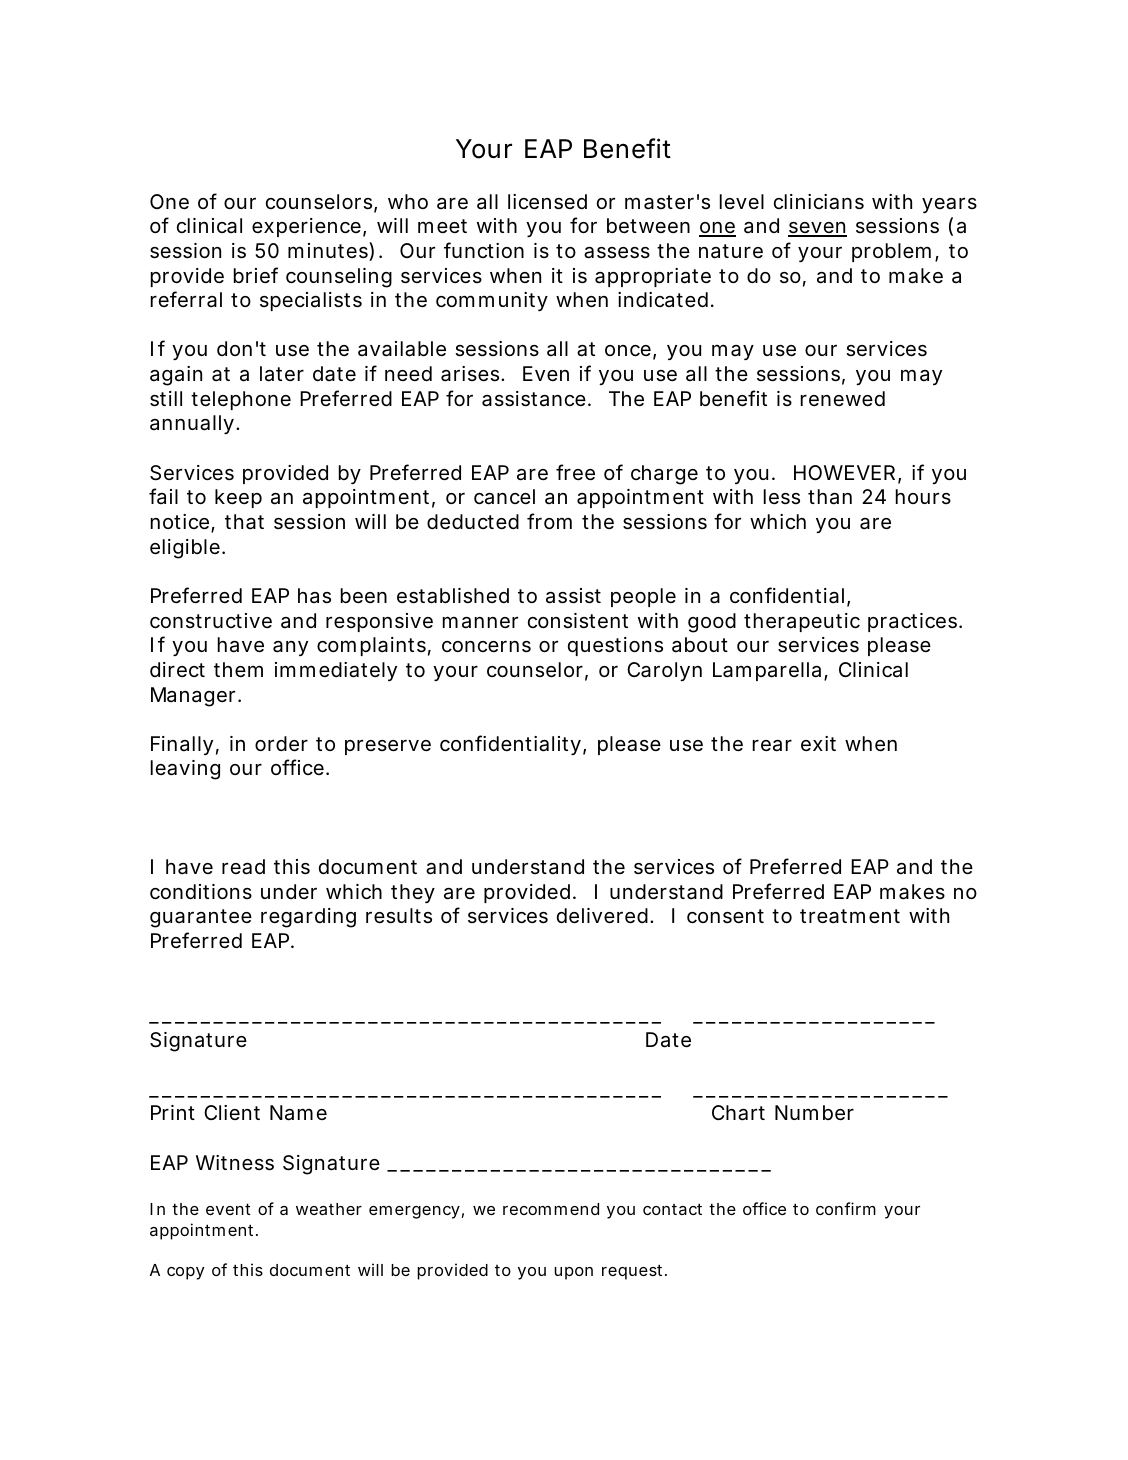 The width and height of the image is (1128, 1460). I want to click on cancel, so click(504, 497).
